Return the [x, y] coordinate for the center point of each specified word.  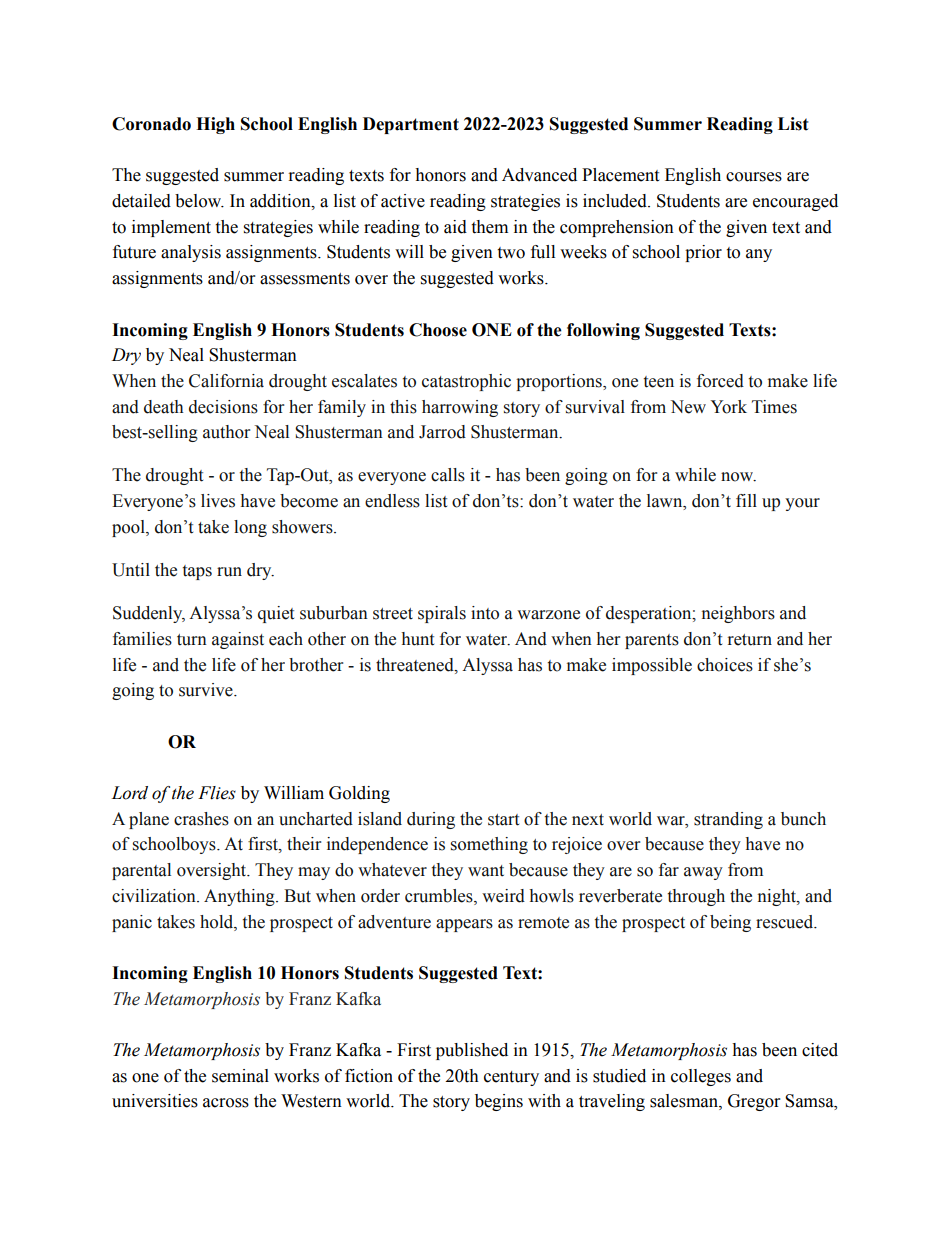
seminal [240, 1076]
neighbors [738, 614]
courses [754, 177]
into [485, 613]
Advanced [539, 175]
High [215, 125]
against [238, 640]
